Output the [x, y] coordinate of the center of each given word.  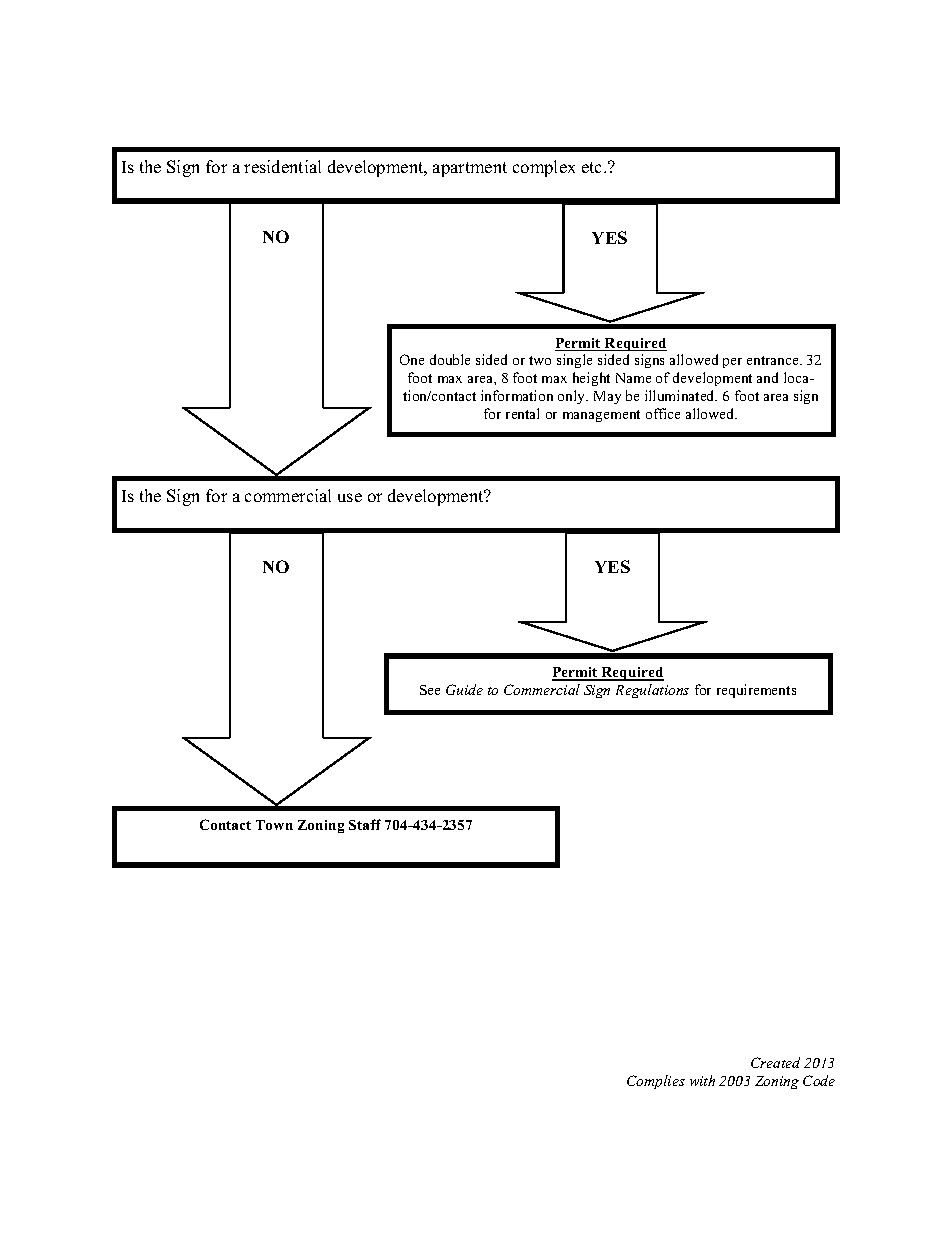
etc [593, 167]
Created [775, 1062]
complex [544, 168]
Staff [365, 824]
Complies [656, 1082]
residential [282, 166]
